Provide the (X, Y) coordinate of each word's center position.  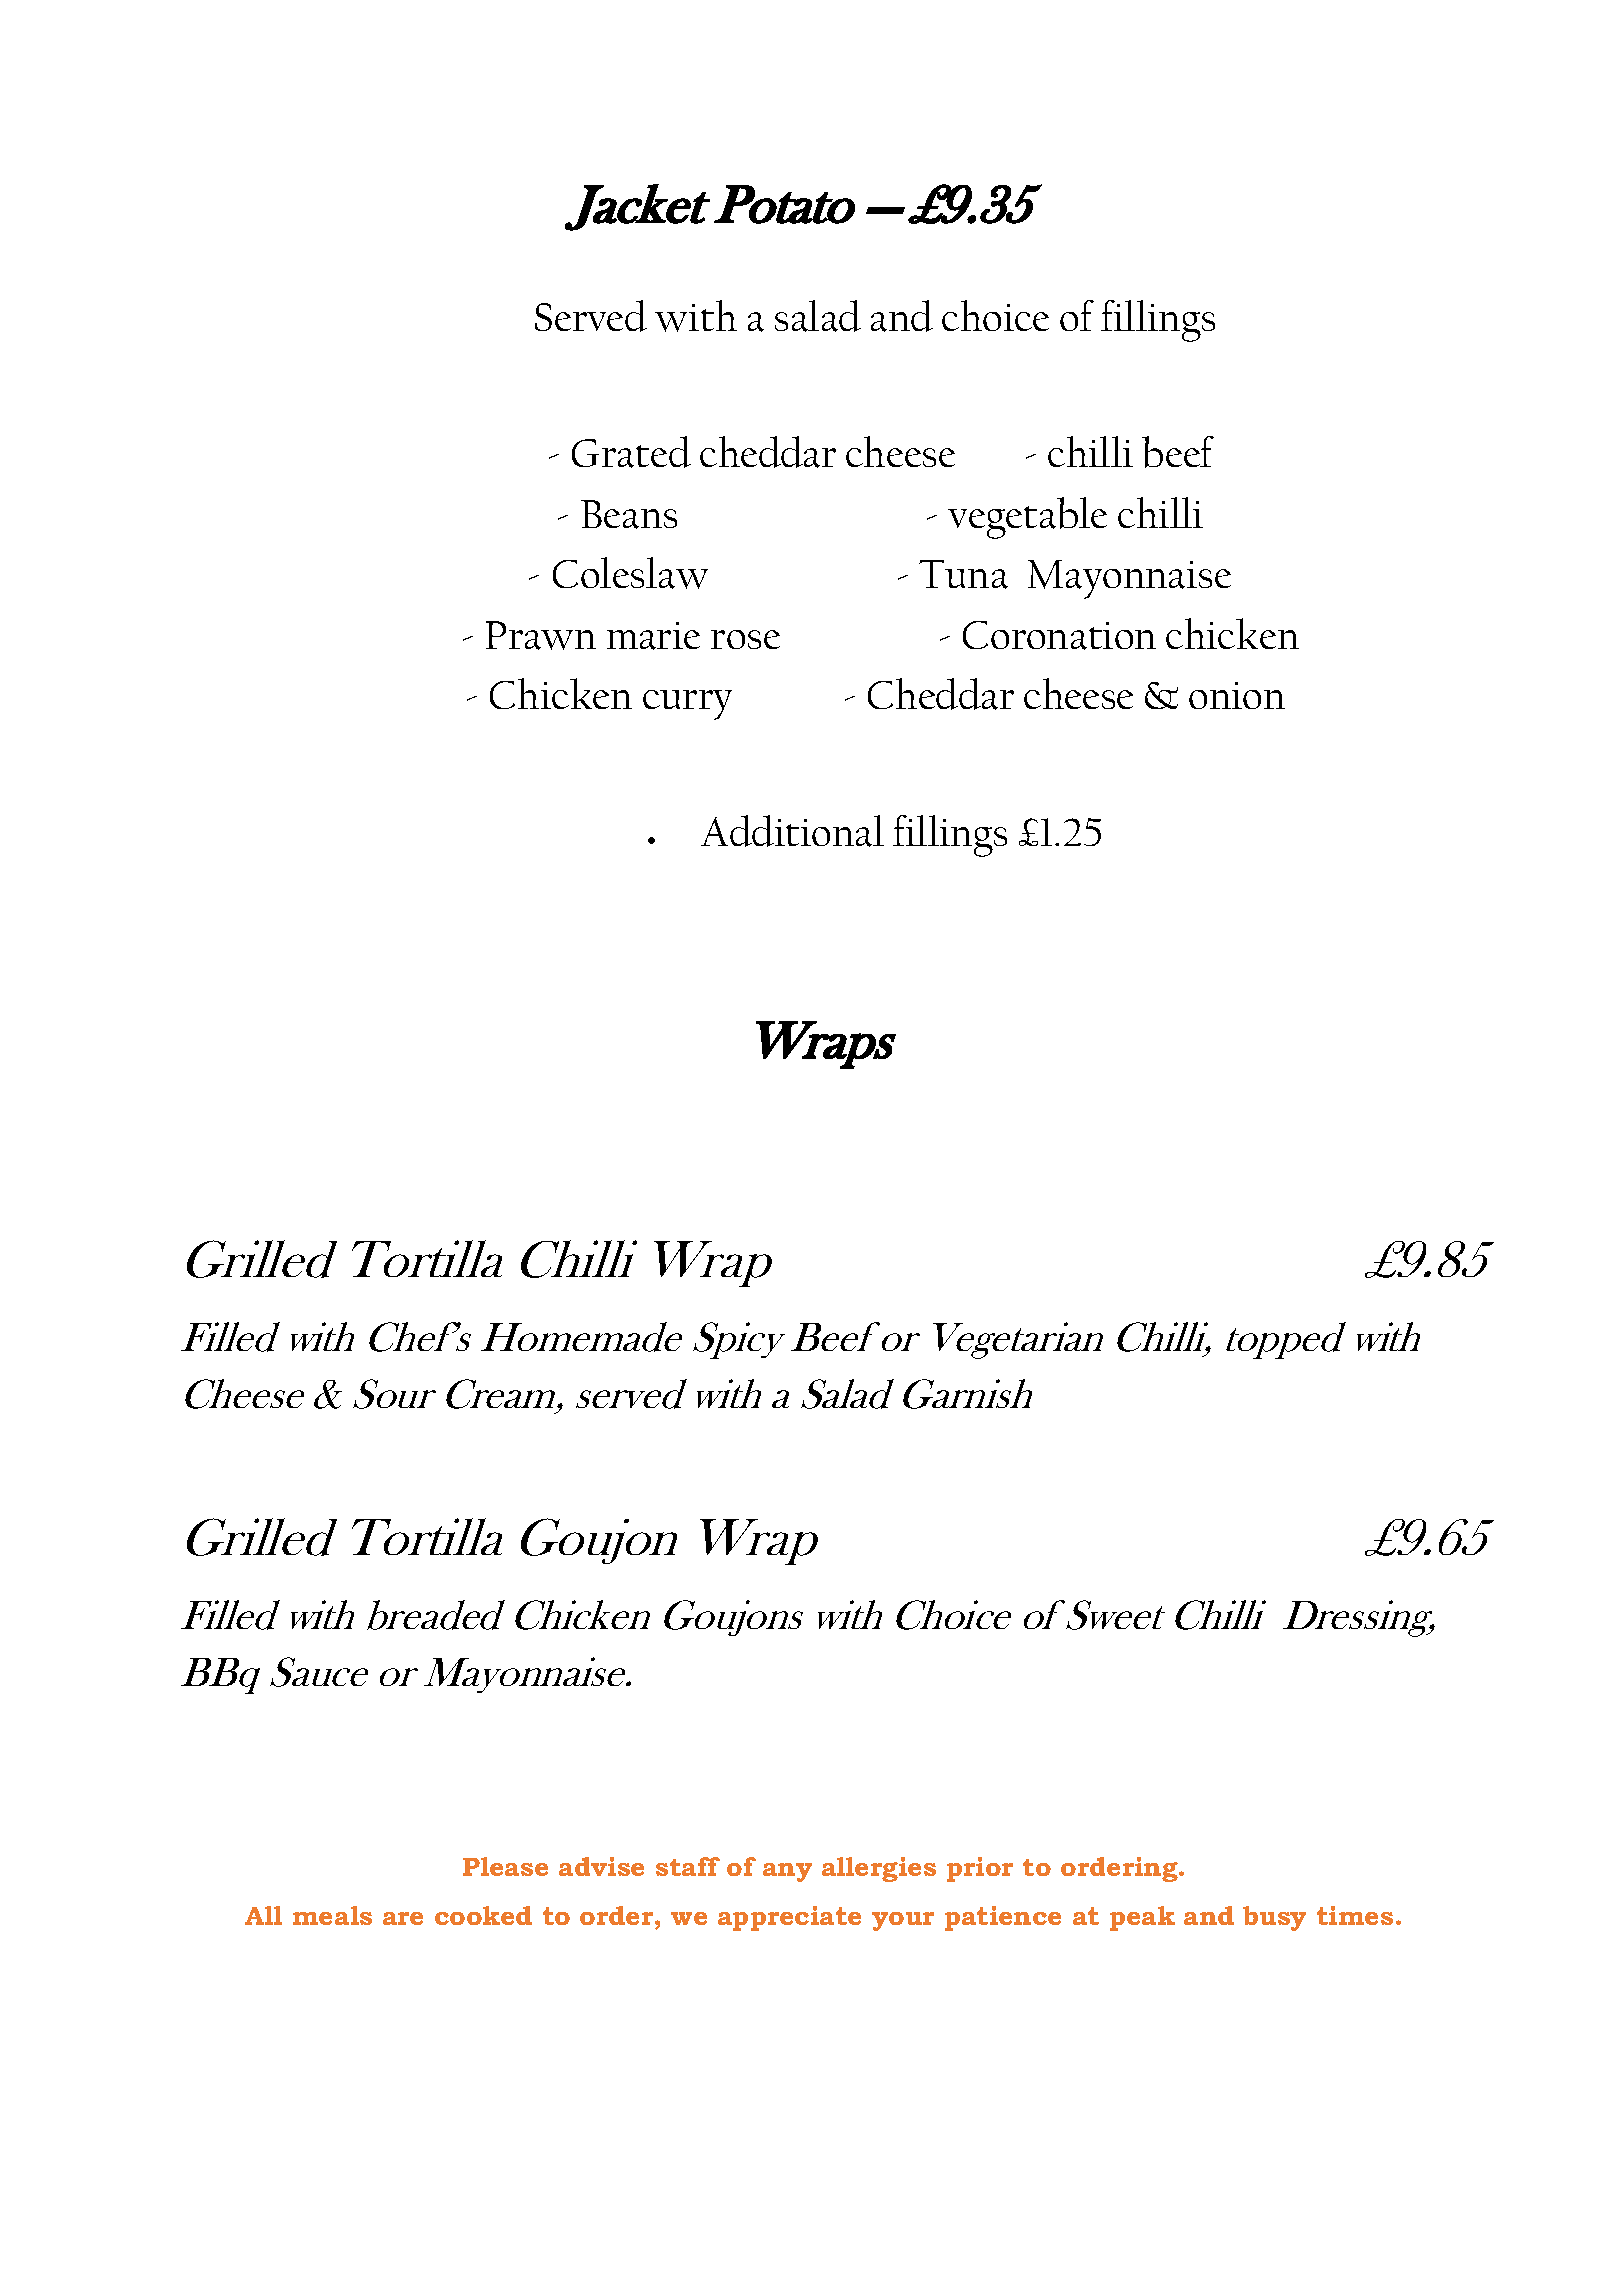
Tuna (963, 574)
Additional (792, 831)
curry (687, 705)
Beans (629, 514)
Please (505, 1866)
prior (980, 1869)
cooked (483, 1915)
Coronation (1059, 635)
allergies (879, 1869)
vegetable (1027, 518)
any (787, 1872)
